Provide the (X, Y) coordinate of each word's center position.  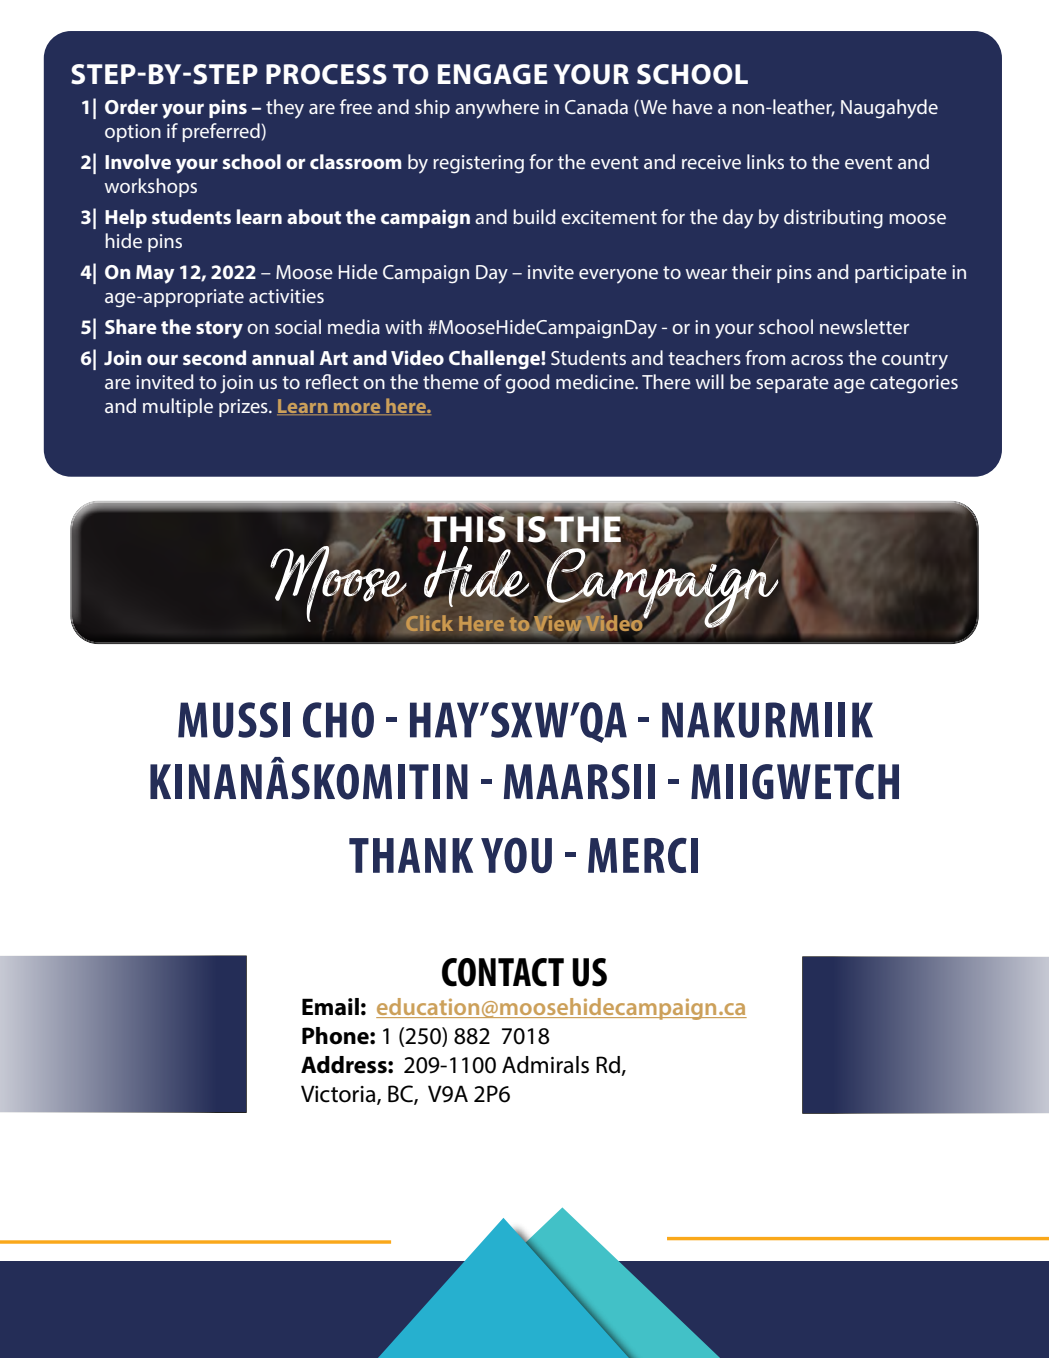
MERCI (643, 855)
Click (429, 623)
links (765, 161)
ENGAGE (492, 74)
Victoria (339, 1094)
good (527, 384)
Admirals (545, 1065)
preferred (221, 132)
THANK (411, 855)
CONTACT (503, 972)
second (214, 357)
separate (792, 384)
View (558, 624)
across (817, 360)
